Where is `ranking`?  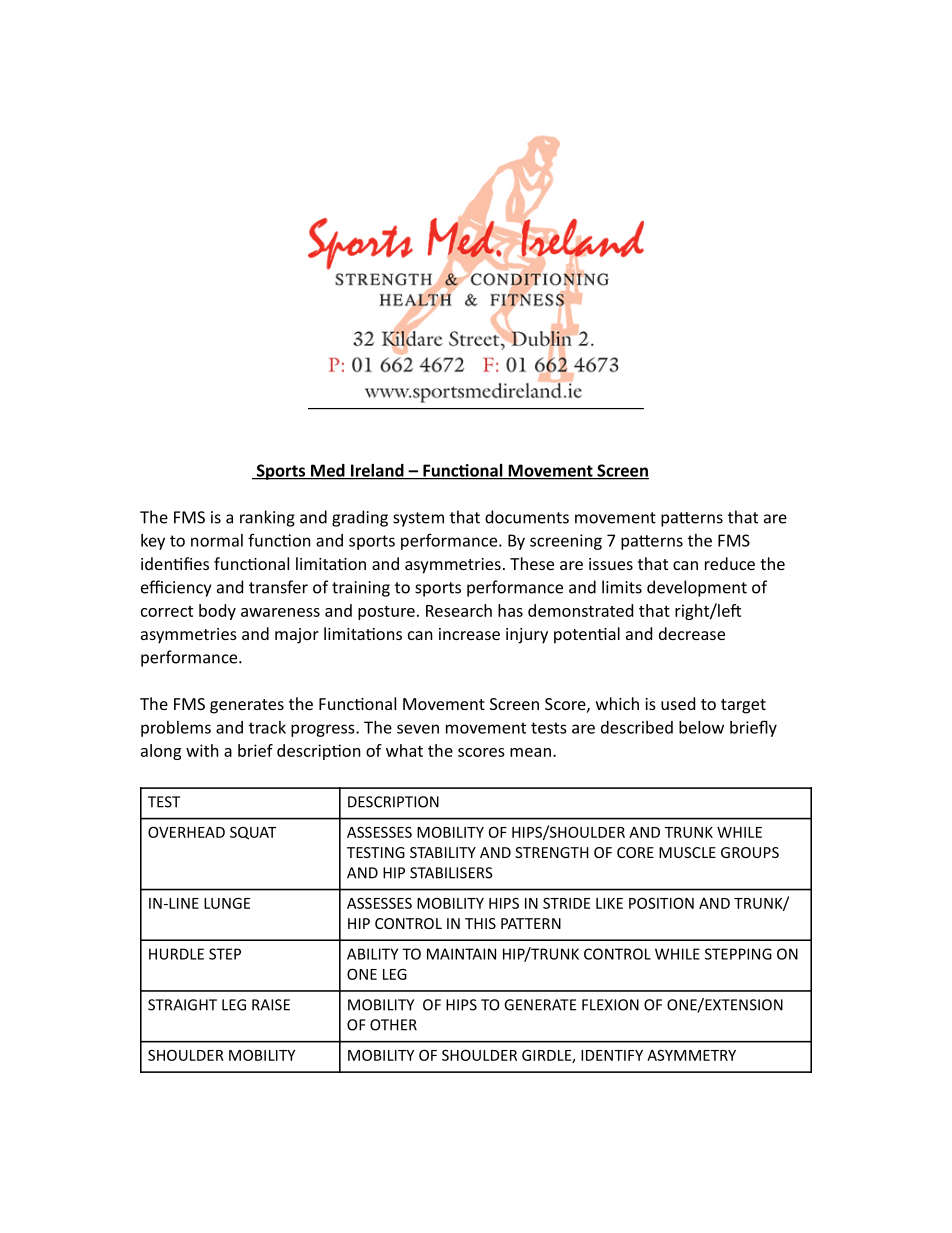 ranking is located at coordinates (267, 518).
